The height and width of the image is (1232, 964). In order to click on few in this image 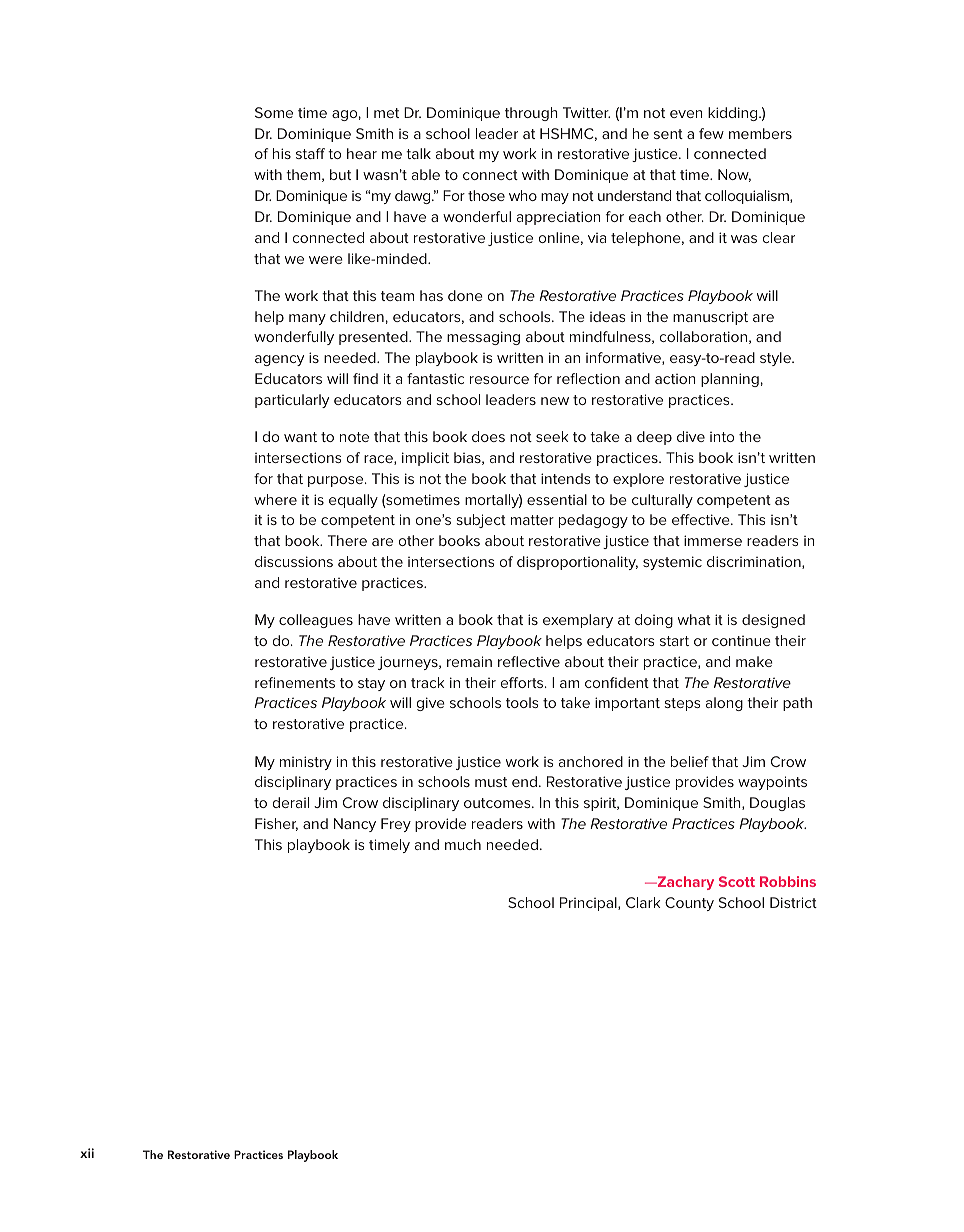, I will do `click(711, 133)`.
